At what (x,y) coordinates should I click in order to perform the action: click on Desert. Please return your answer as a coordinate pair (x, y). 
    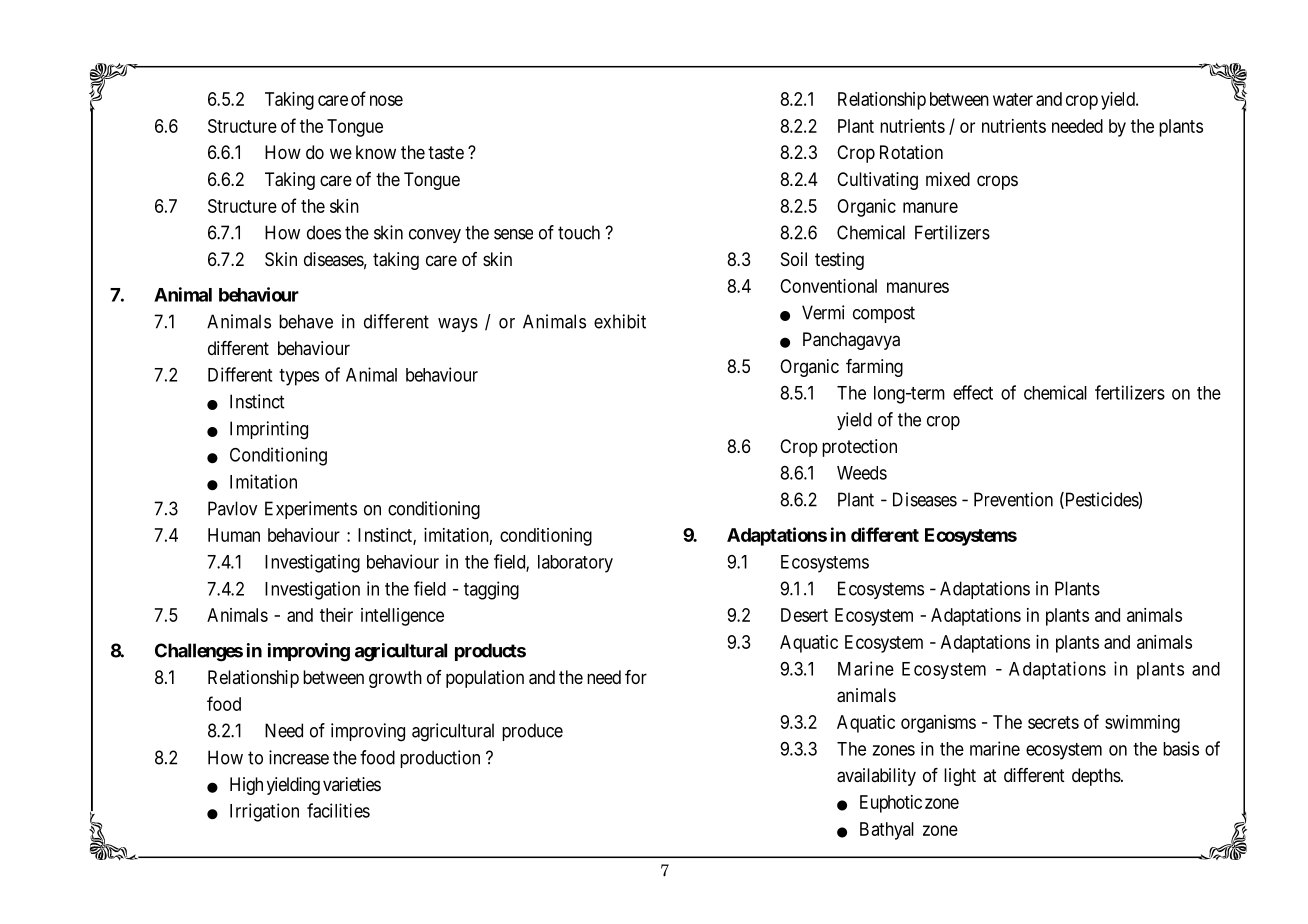
    Looking at the image, I should click on (804, 615).
